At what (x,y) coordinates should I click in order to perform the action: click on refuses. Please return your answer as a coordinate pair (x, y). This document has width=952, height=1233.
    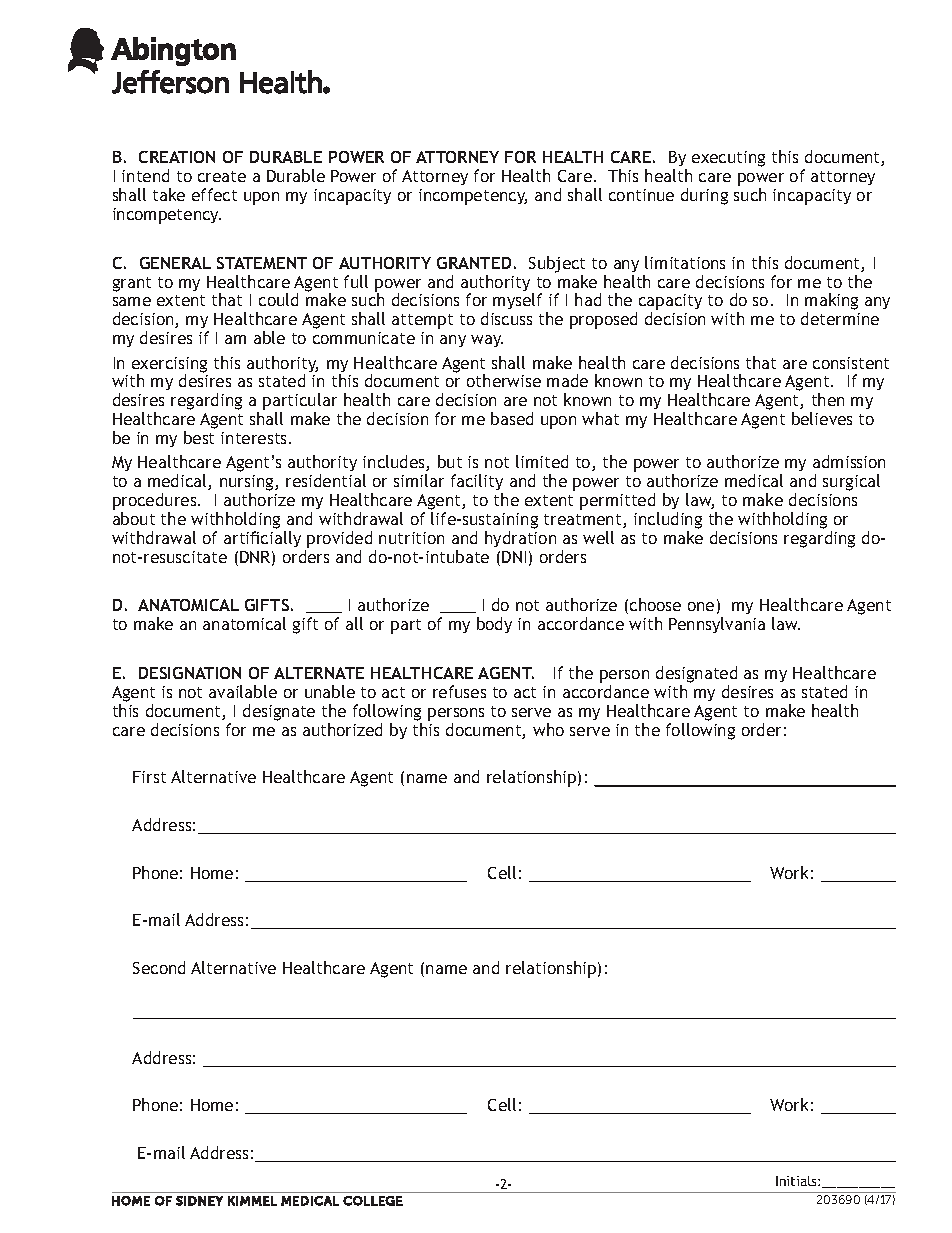
    Looking at the image, I should click on (459, 691).
